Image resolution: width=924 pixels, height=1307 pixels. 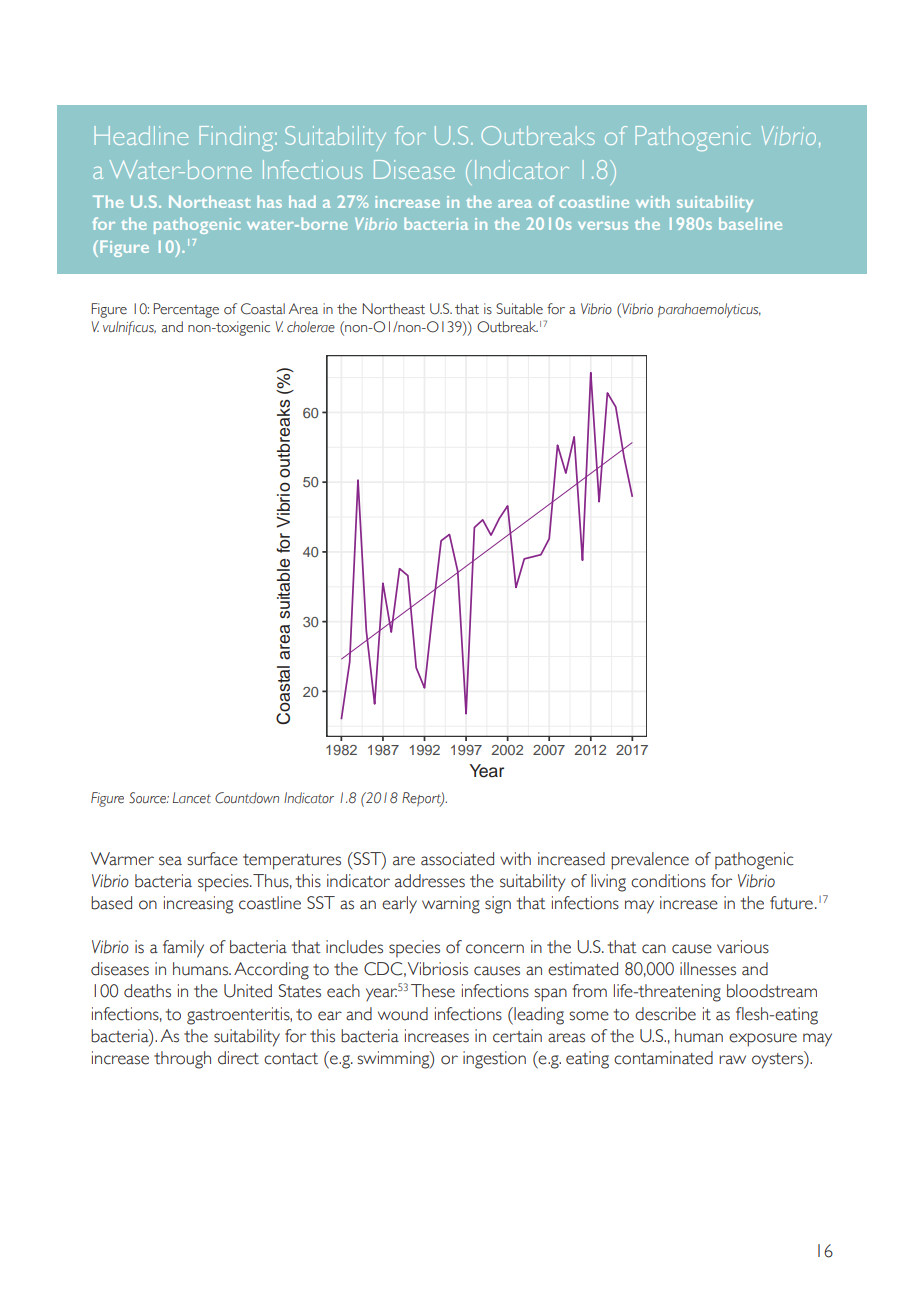 I want to click on Countdown, so click(x=247, y=798).
